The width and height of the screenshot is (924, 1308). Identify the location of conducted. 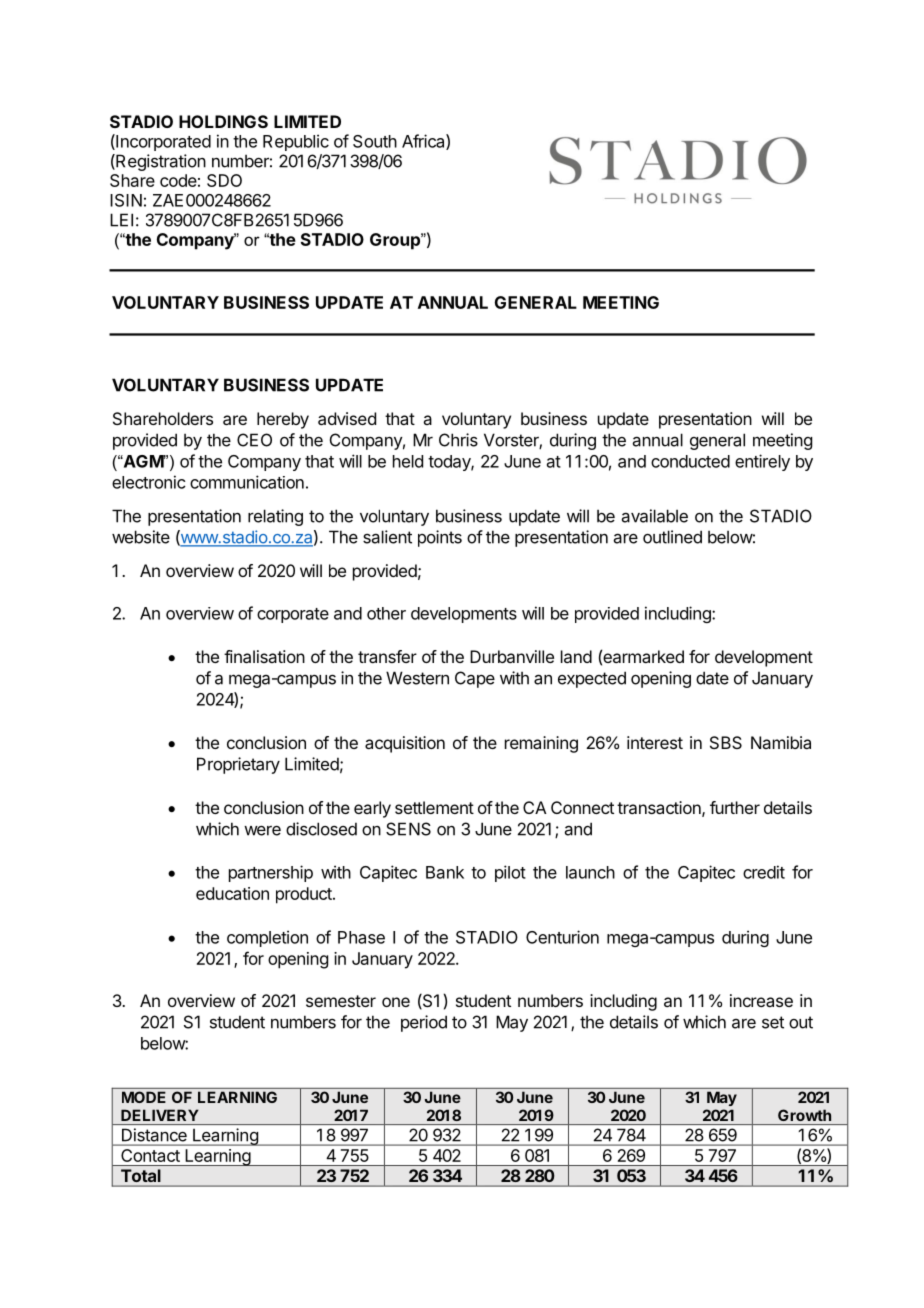
(690, 461).
